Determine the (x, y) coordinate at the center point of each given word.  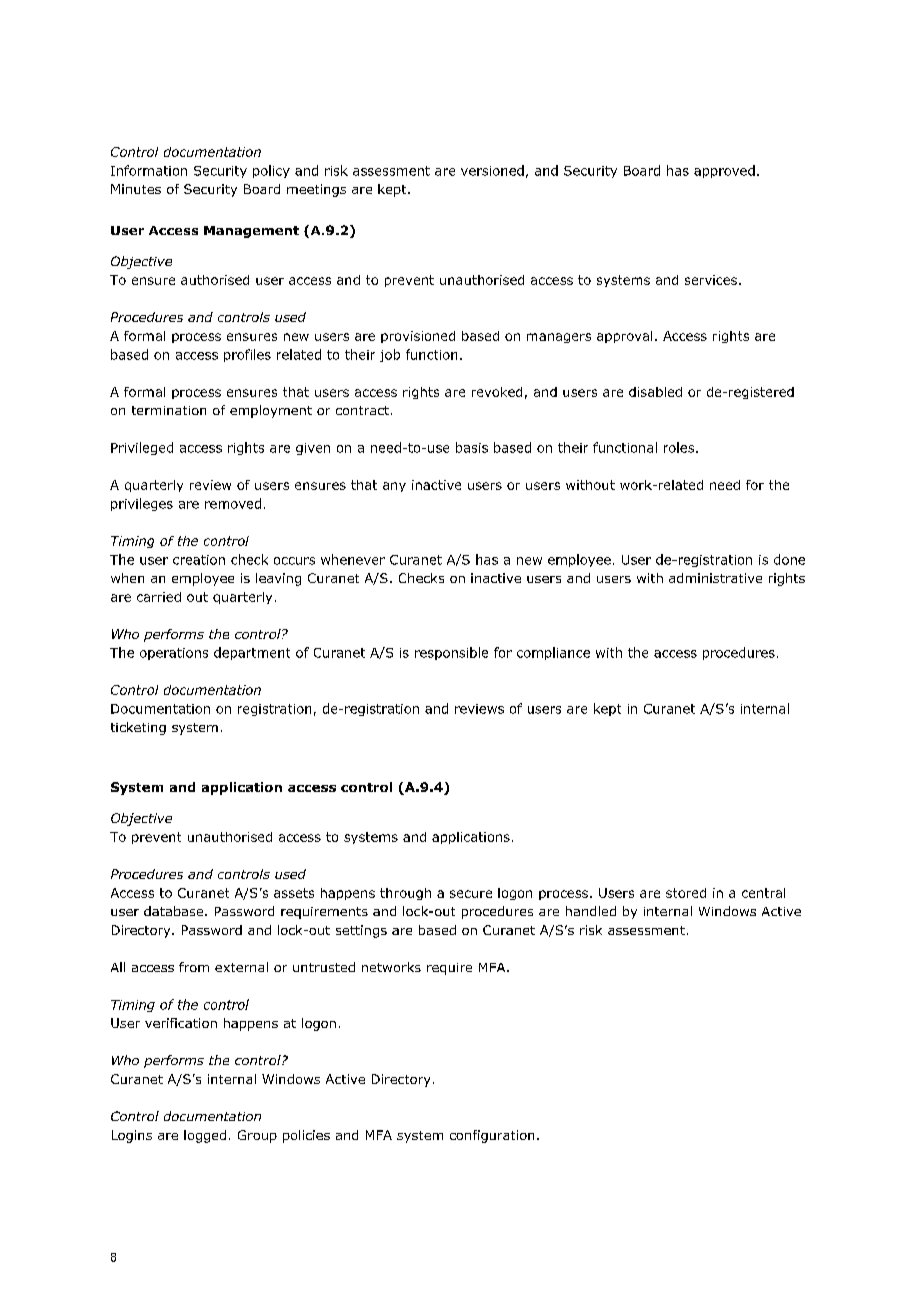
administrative (715, 578)
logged (205, 1136)
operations (174, 654)
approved (724, 171)
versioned (492, 170)
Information (149, 170)
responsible (451, 653)
